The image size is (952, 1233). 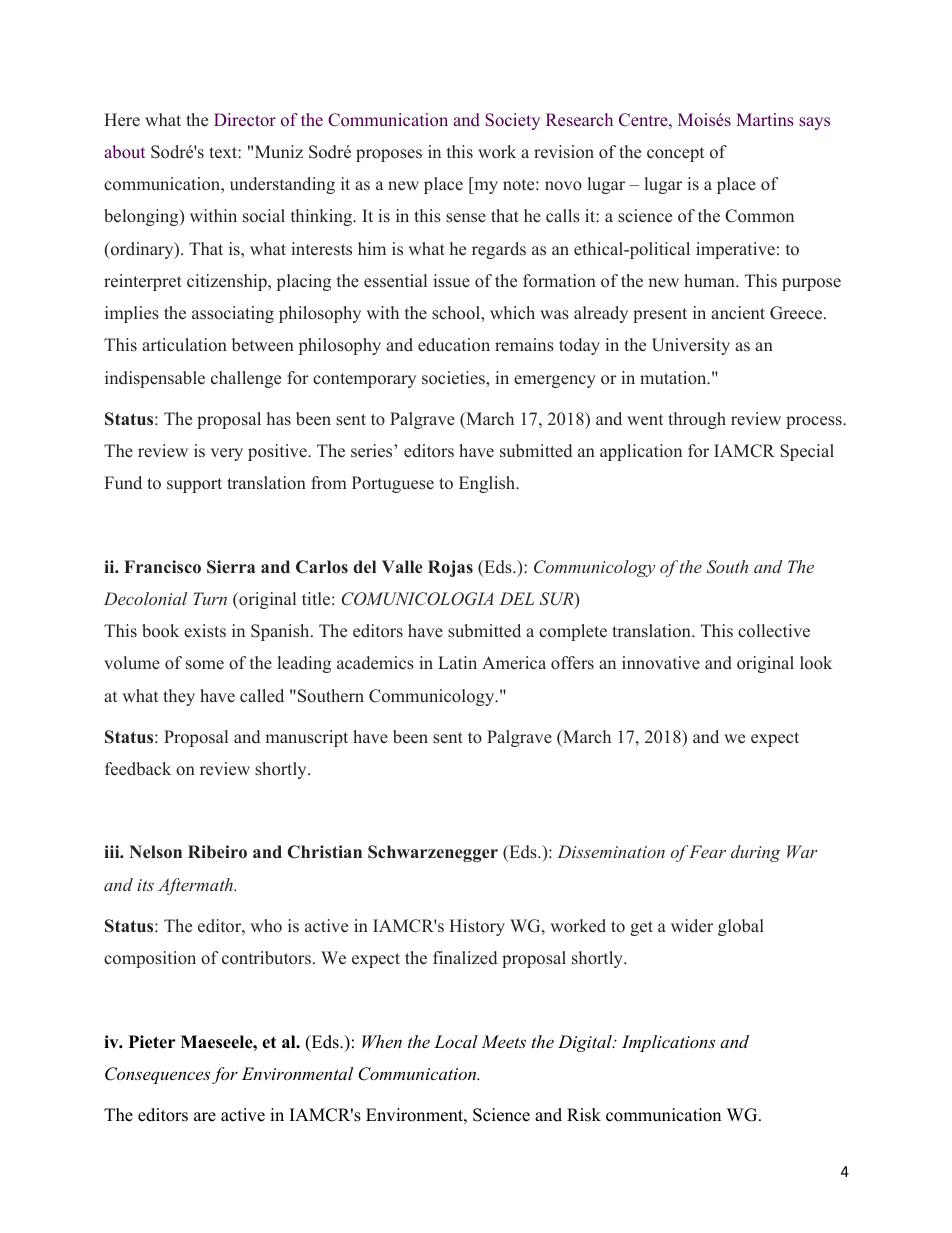 What do you see at coordinates (433, 853) in the document?
I see `Schwarzenegger` at bounding box center [433, 853].
